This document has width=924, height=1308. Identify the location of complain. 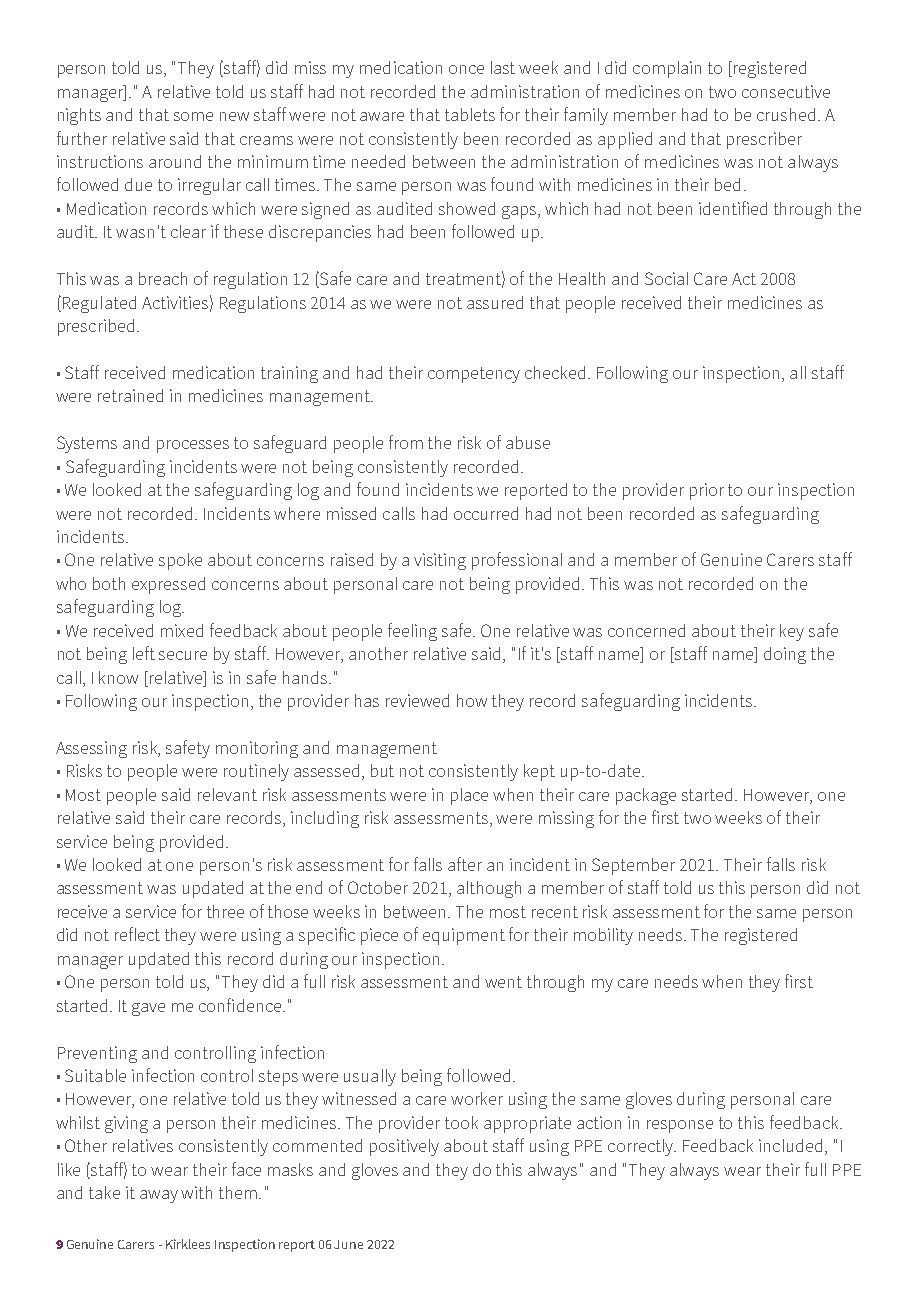
(667, 69).
